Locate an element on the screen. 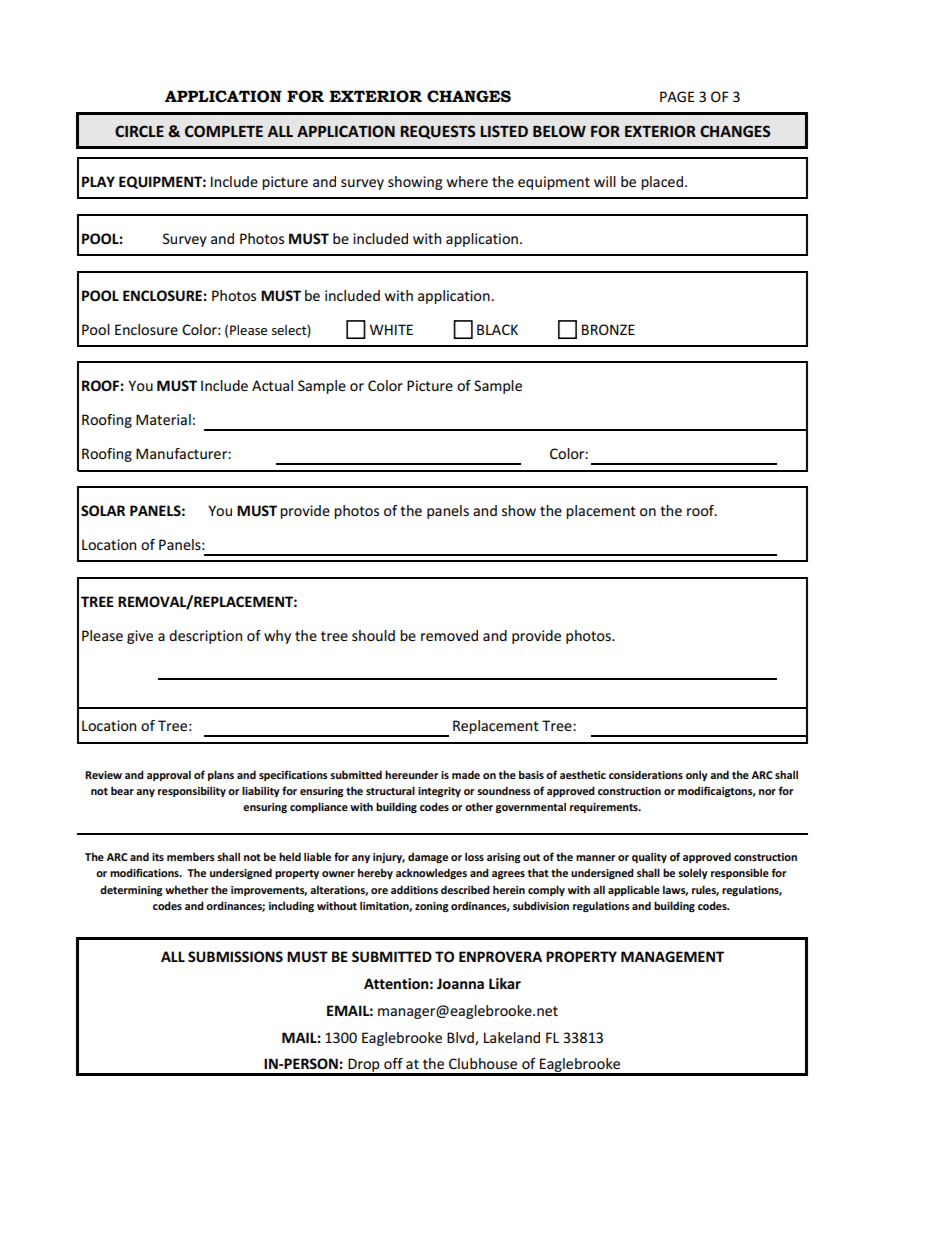 This screenshot has width=952, height=1233. CIRCLE is located at coordinates (139, 131).
